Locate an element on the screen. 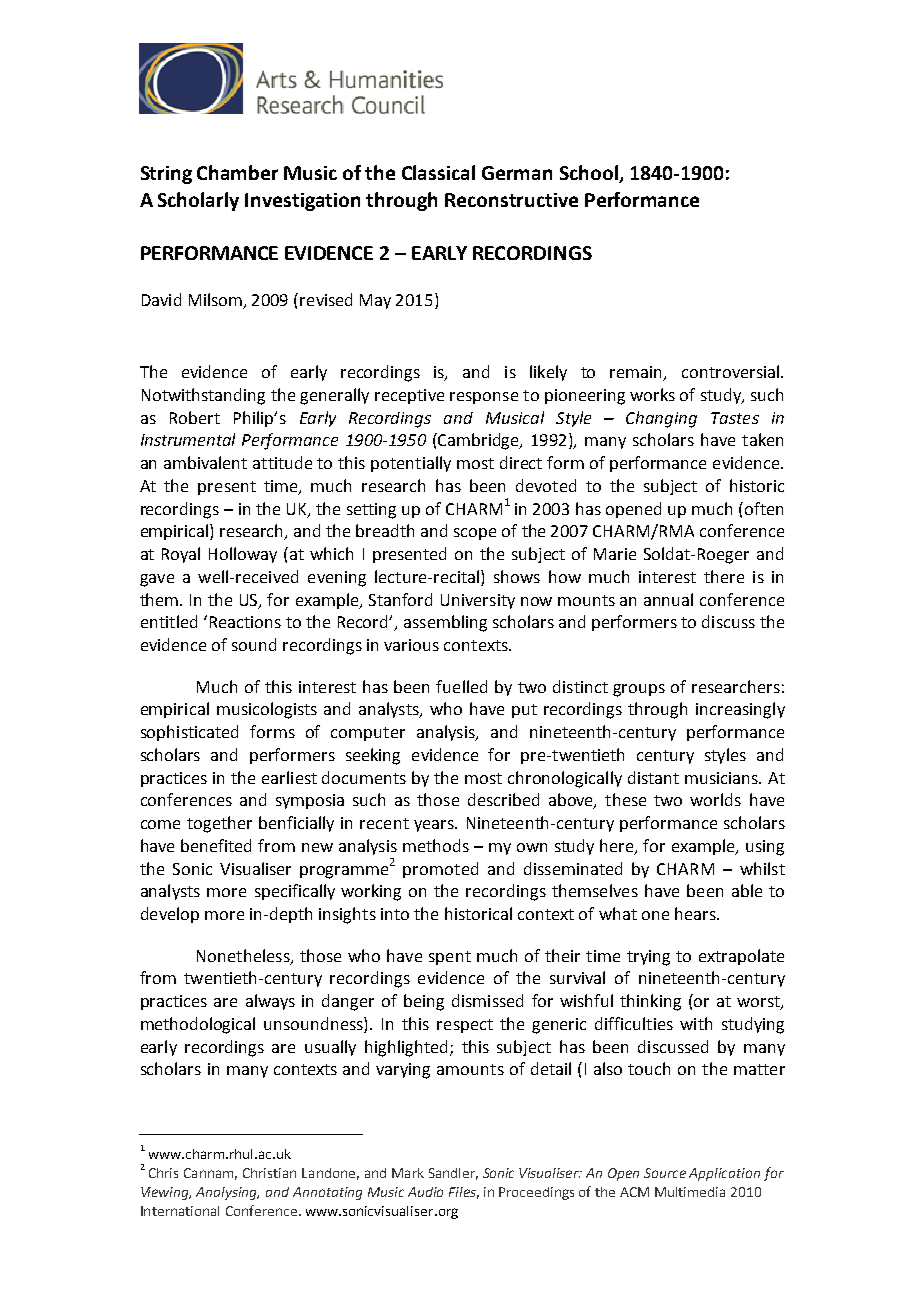  School is located at coordinates (590, 174).
